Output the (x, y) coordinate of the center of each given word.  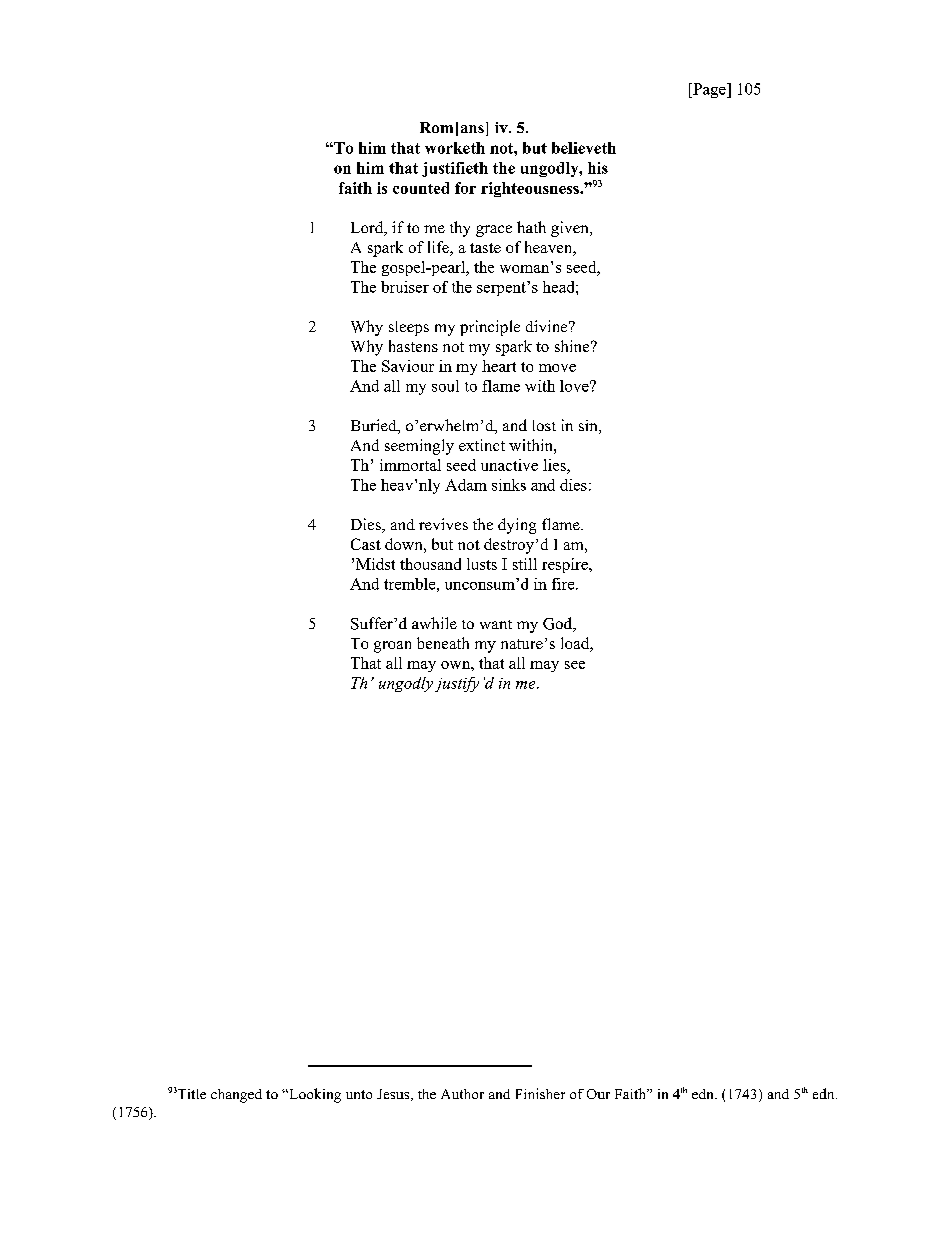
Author (462, 1094)
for (465, 188)
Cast (366, 544)
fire (564, 584)
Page (709, 90)
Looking (314, 1095)
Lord (368, 228)
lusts (482, 564)
